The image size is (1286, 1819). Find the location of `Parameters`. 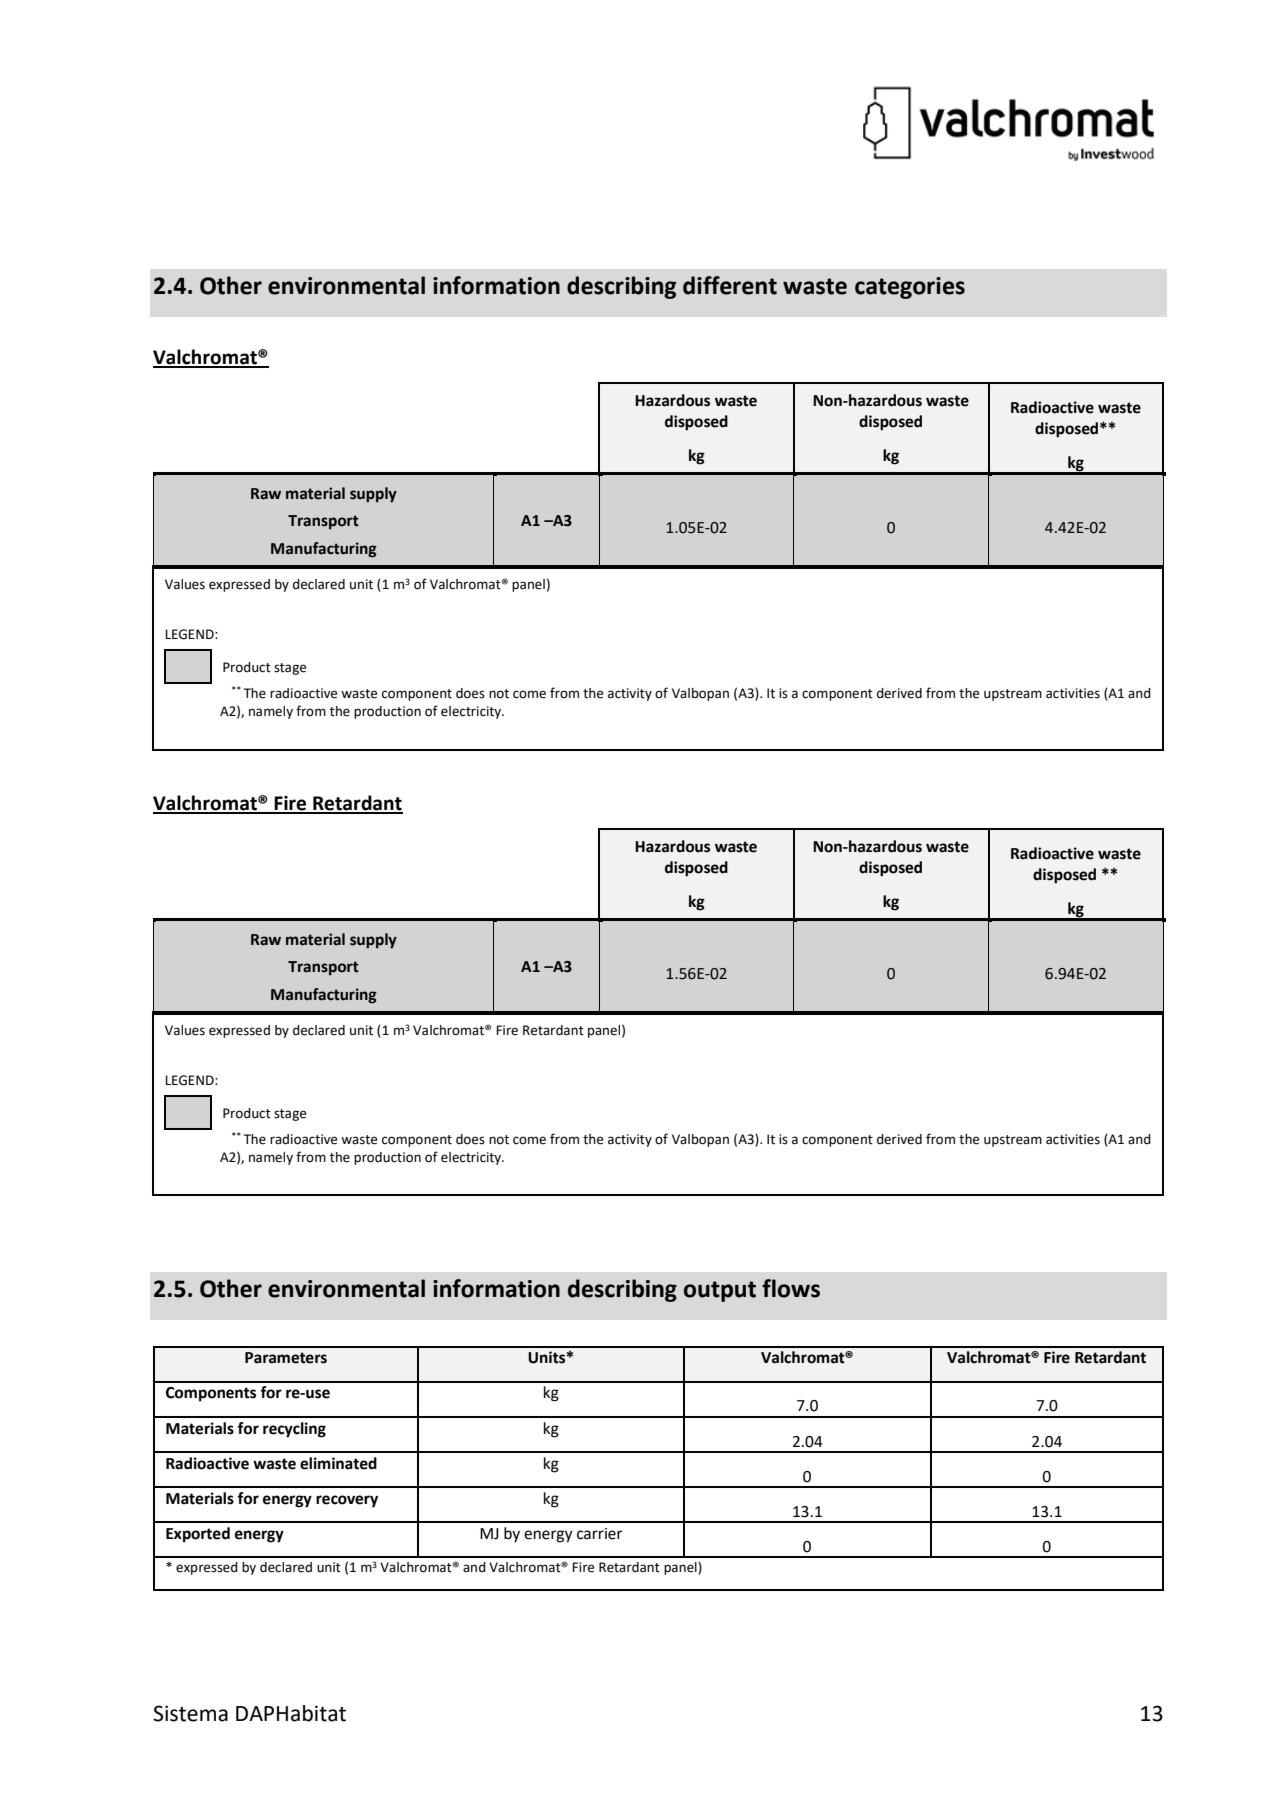

Parameters is located at coordinates (286, 1358).
